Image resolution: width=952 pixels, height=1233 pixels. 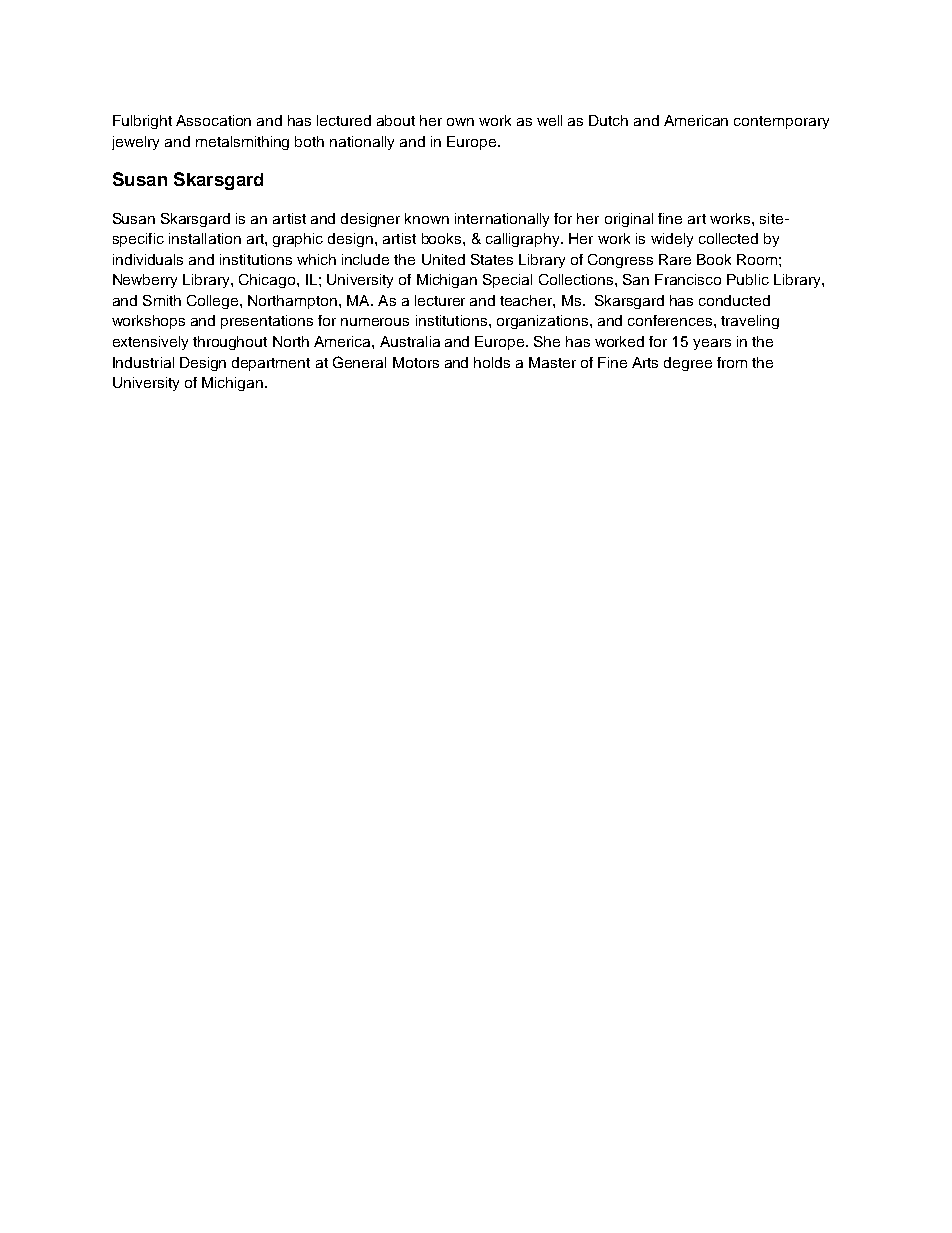 I want to click on calligraphy, so click(x=524, y=240).
